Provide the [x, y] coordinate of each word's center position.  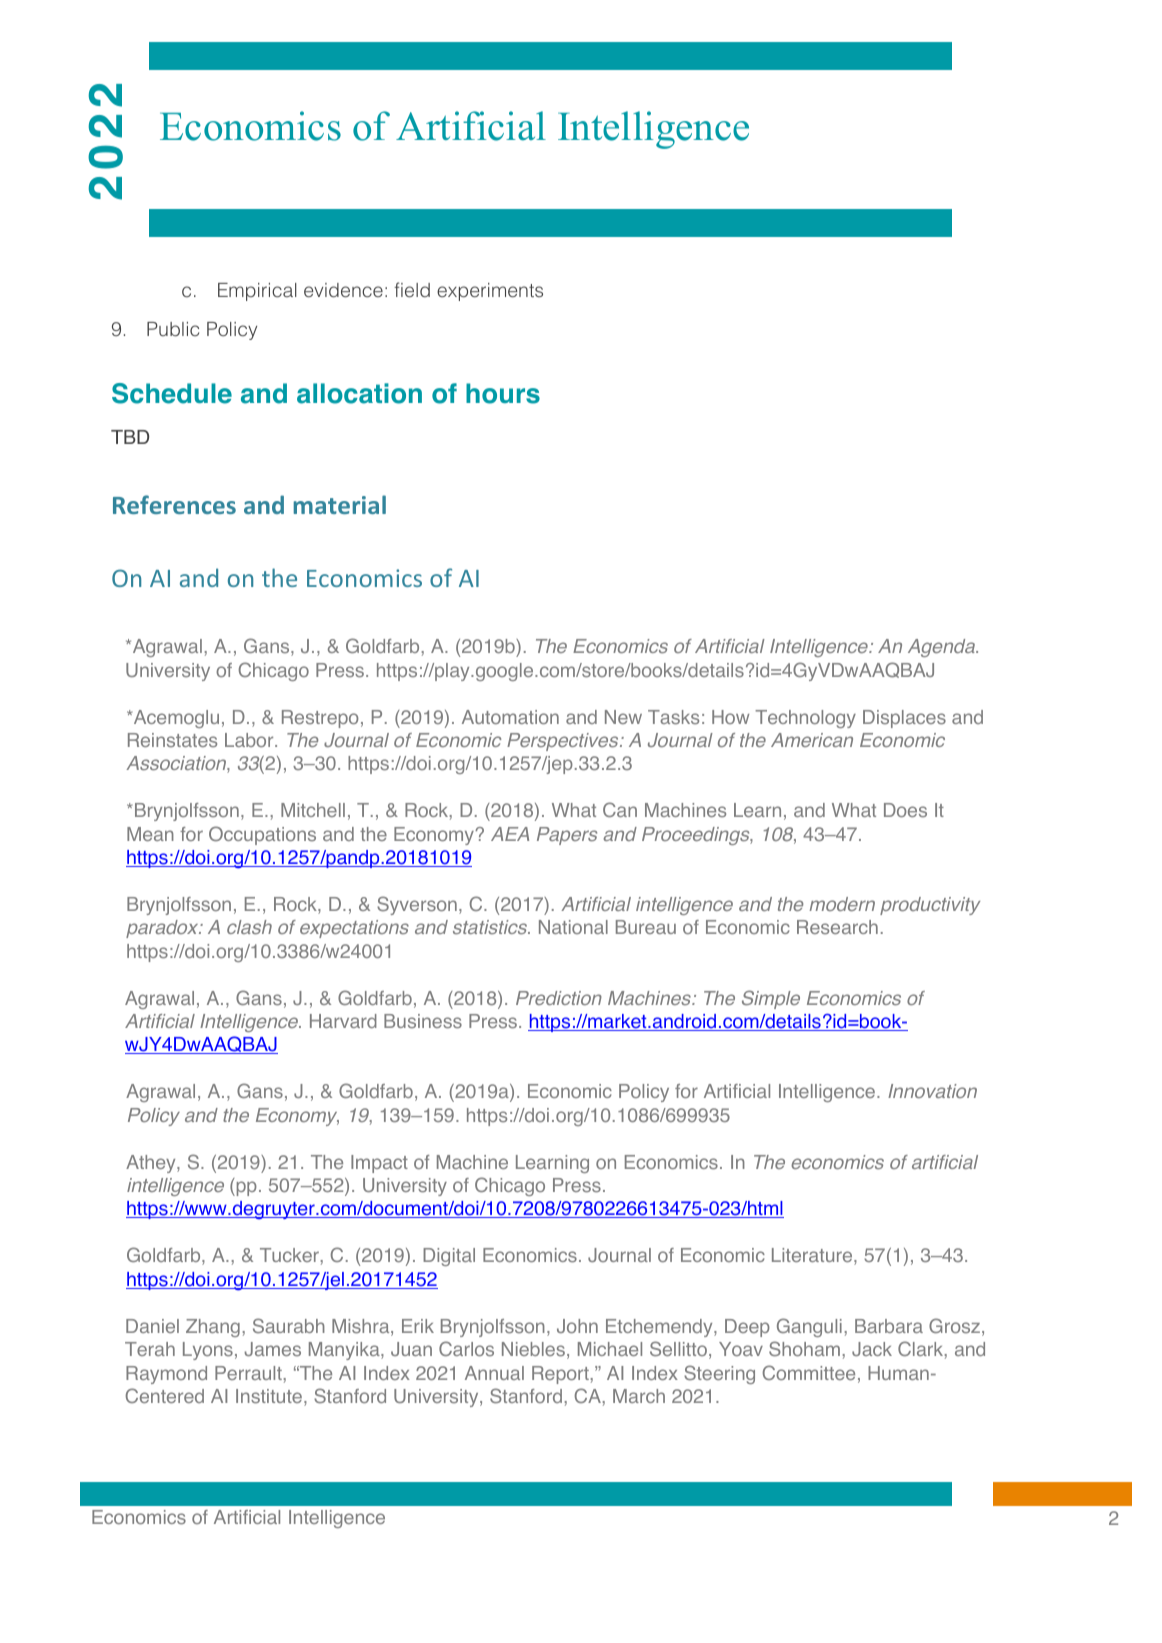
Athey [152, 1164]
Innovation [932, 1091]
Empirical [257, 292]
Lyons [208, 1351]
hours [503, 393]
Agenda [943, 648]
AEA [510, 834]
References [174, 504]
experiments [490, 292]
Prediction [559, 998]
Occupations [262, 835]
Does [905, 810]
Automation [510, 717]
